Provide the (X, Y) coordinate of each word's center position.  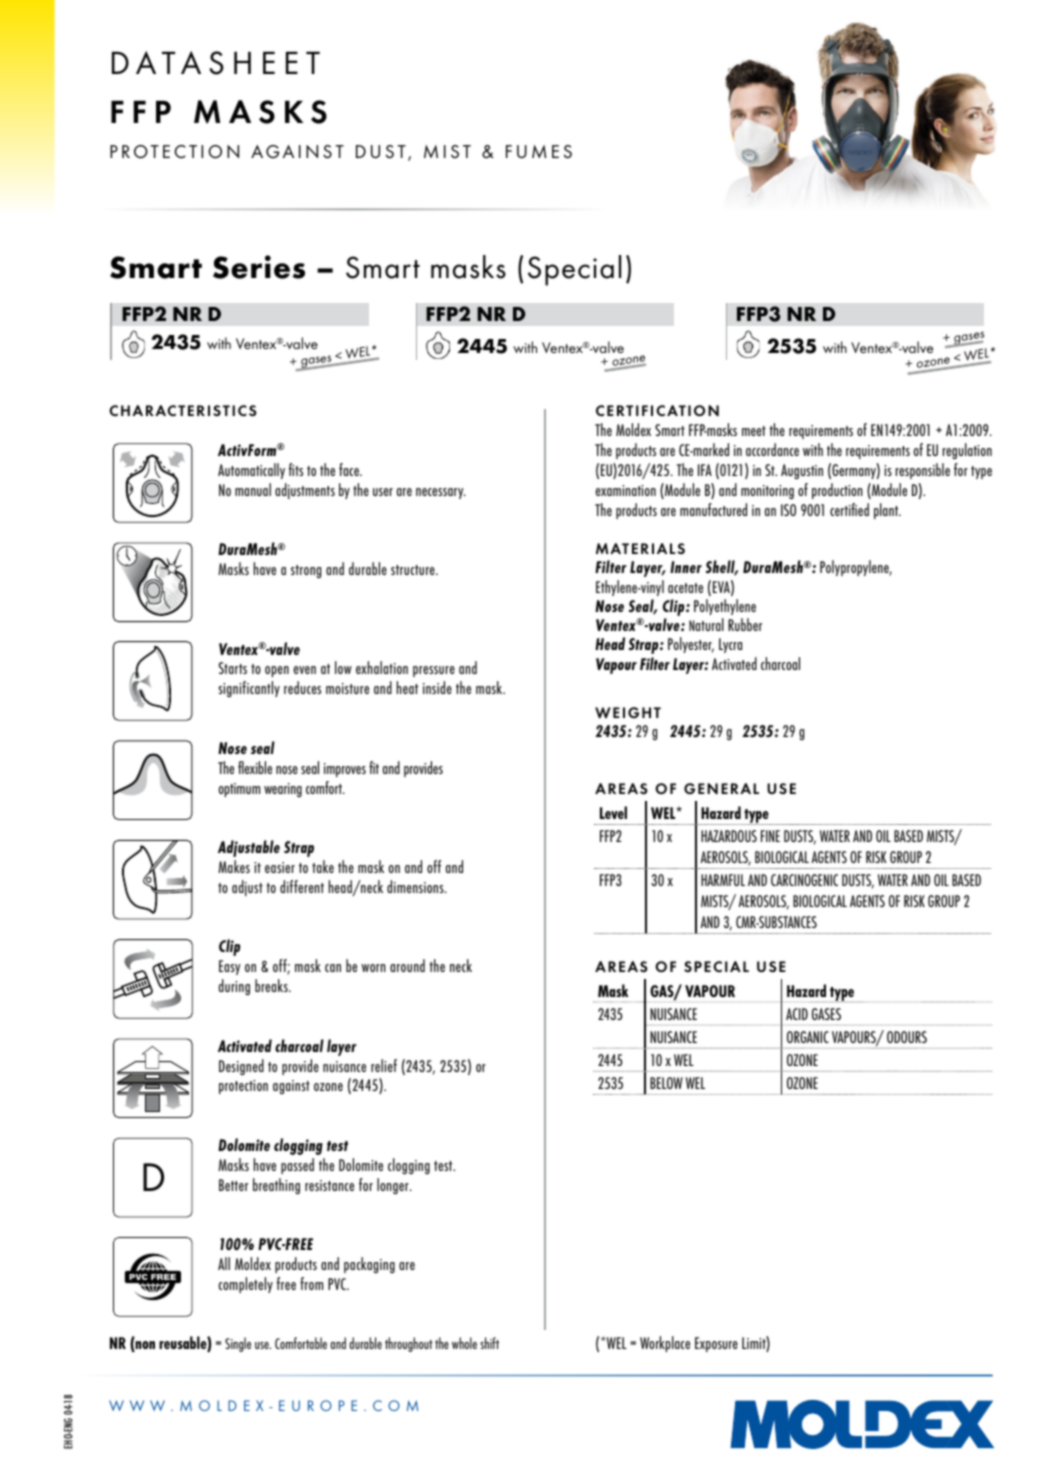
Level (613, 812)
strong (306, 571)
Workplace (665, 1344)
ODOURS (907, 1037)
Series (259, 267)
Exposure (716, 1344)
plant (887, 511)
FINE (770, 836)
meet (754, 431)
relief (384, 1065)
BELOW (666, 1083)
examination (626, 490)
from (311, 1283)
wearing (283, 790)
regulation (967, 451)
